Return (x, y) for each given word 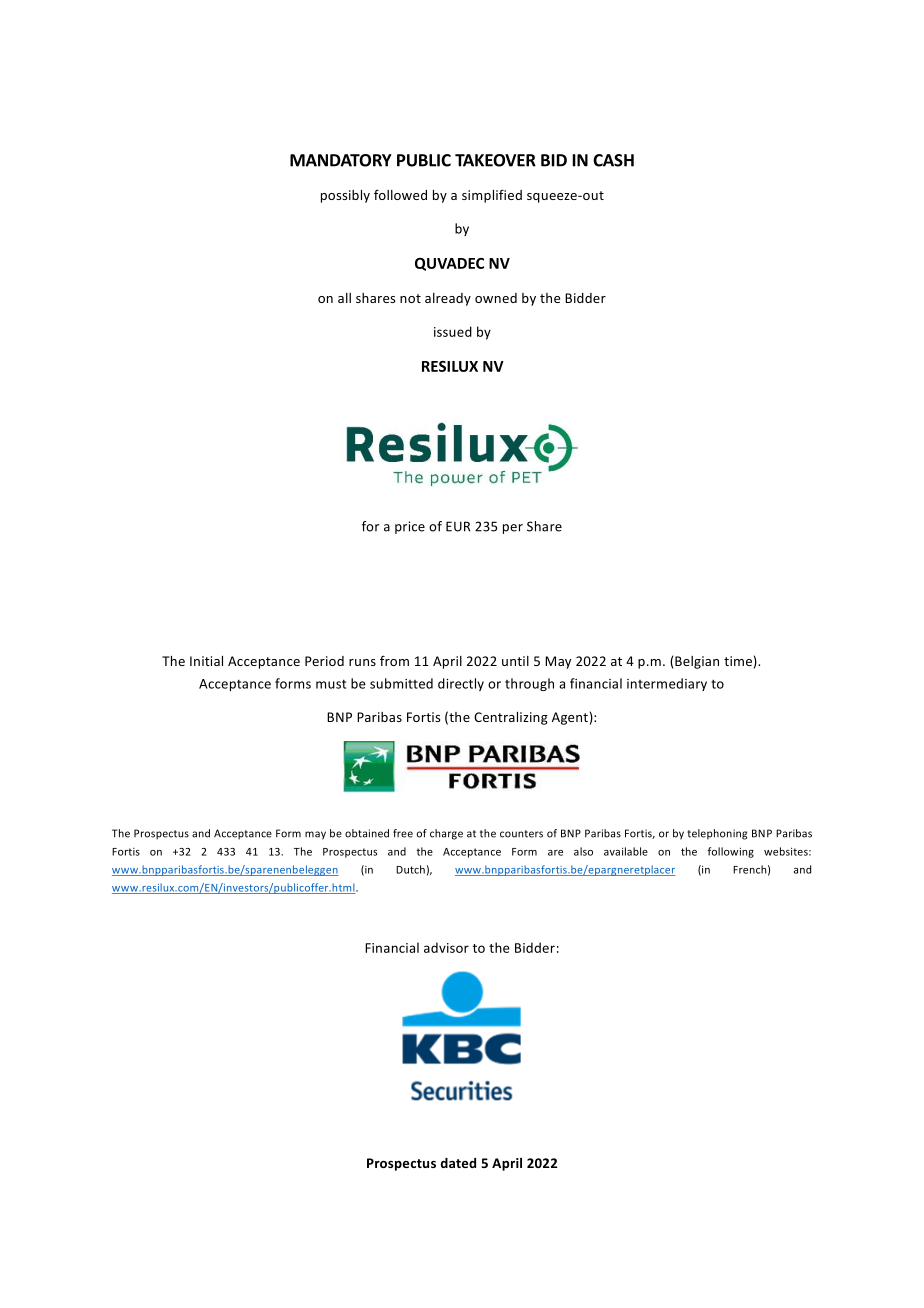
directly (461, 684)
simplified (492, 196)
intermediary (667, 684)
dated (458, 1163)
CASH (613, 160)
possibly (345, 196)
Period (324, 661)
